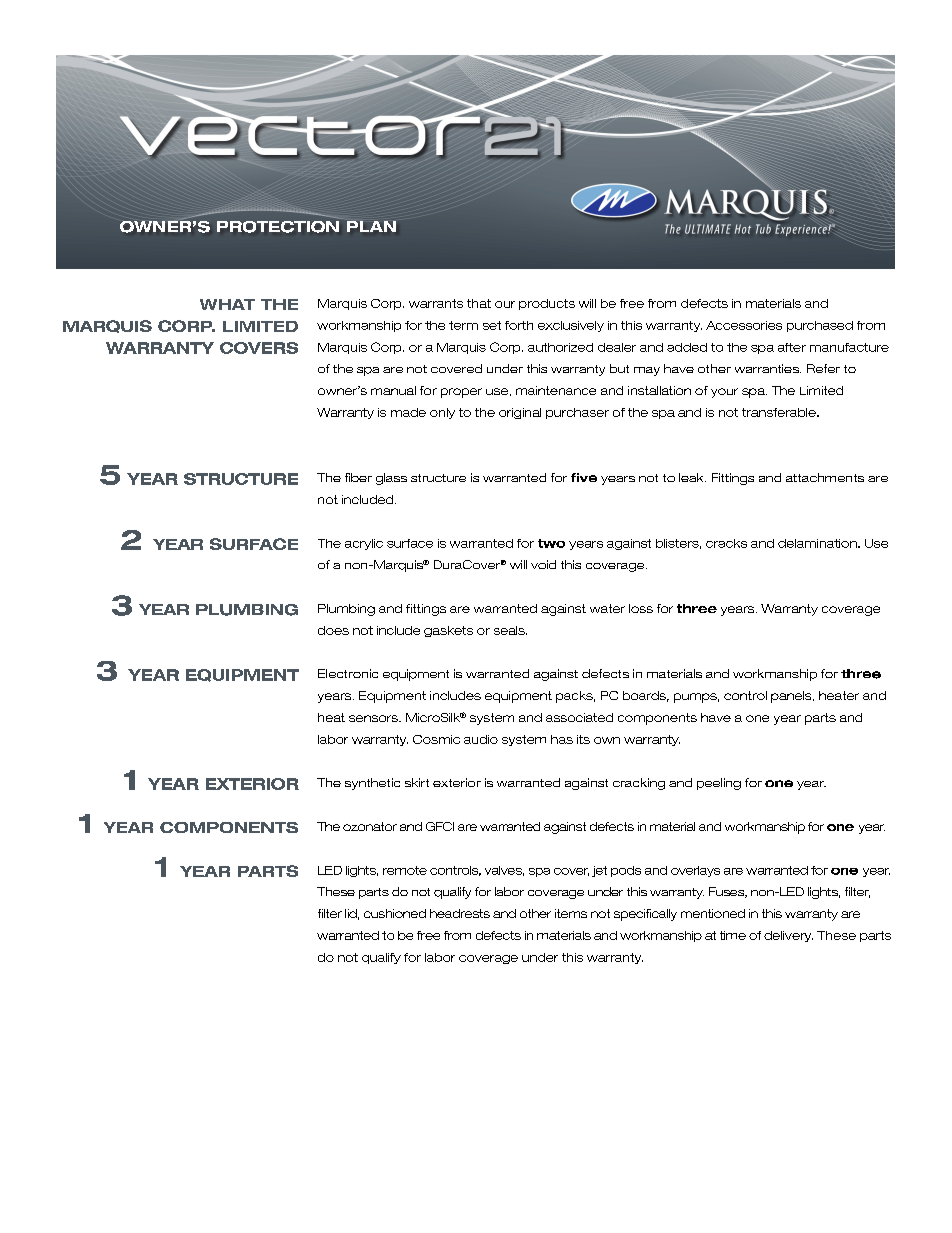 This image has width=952, height=1233. I want to click on cushioned, so click(395, 913).
